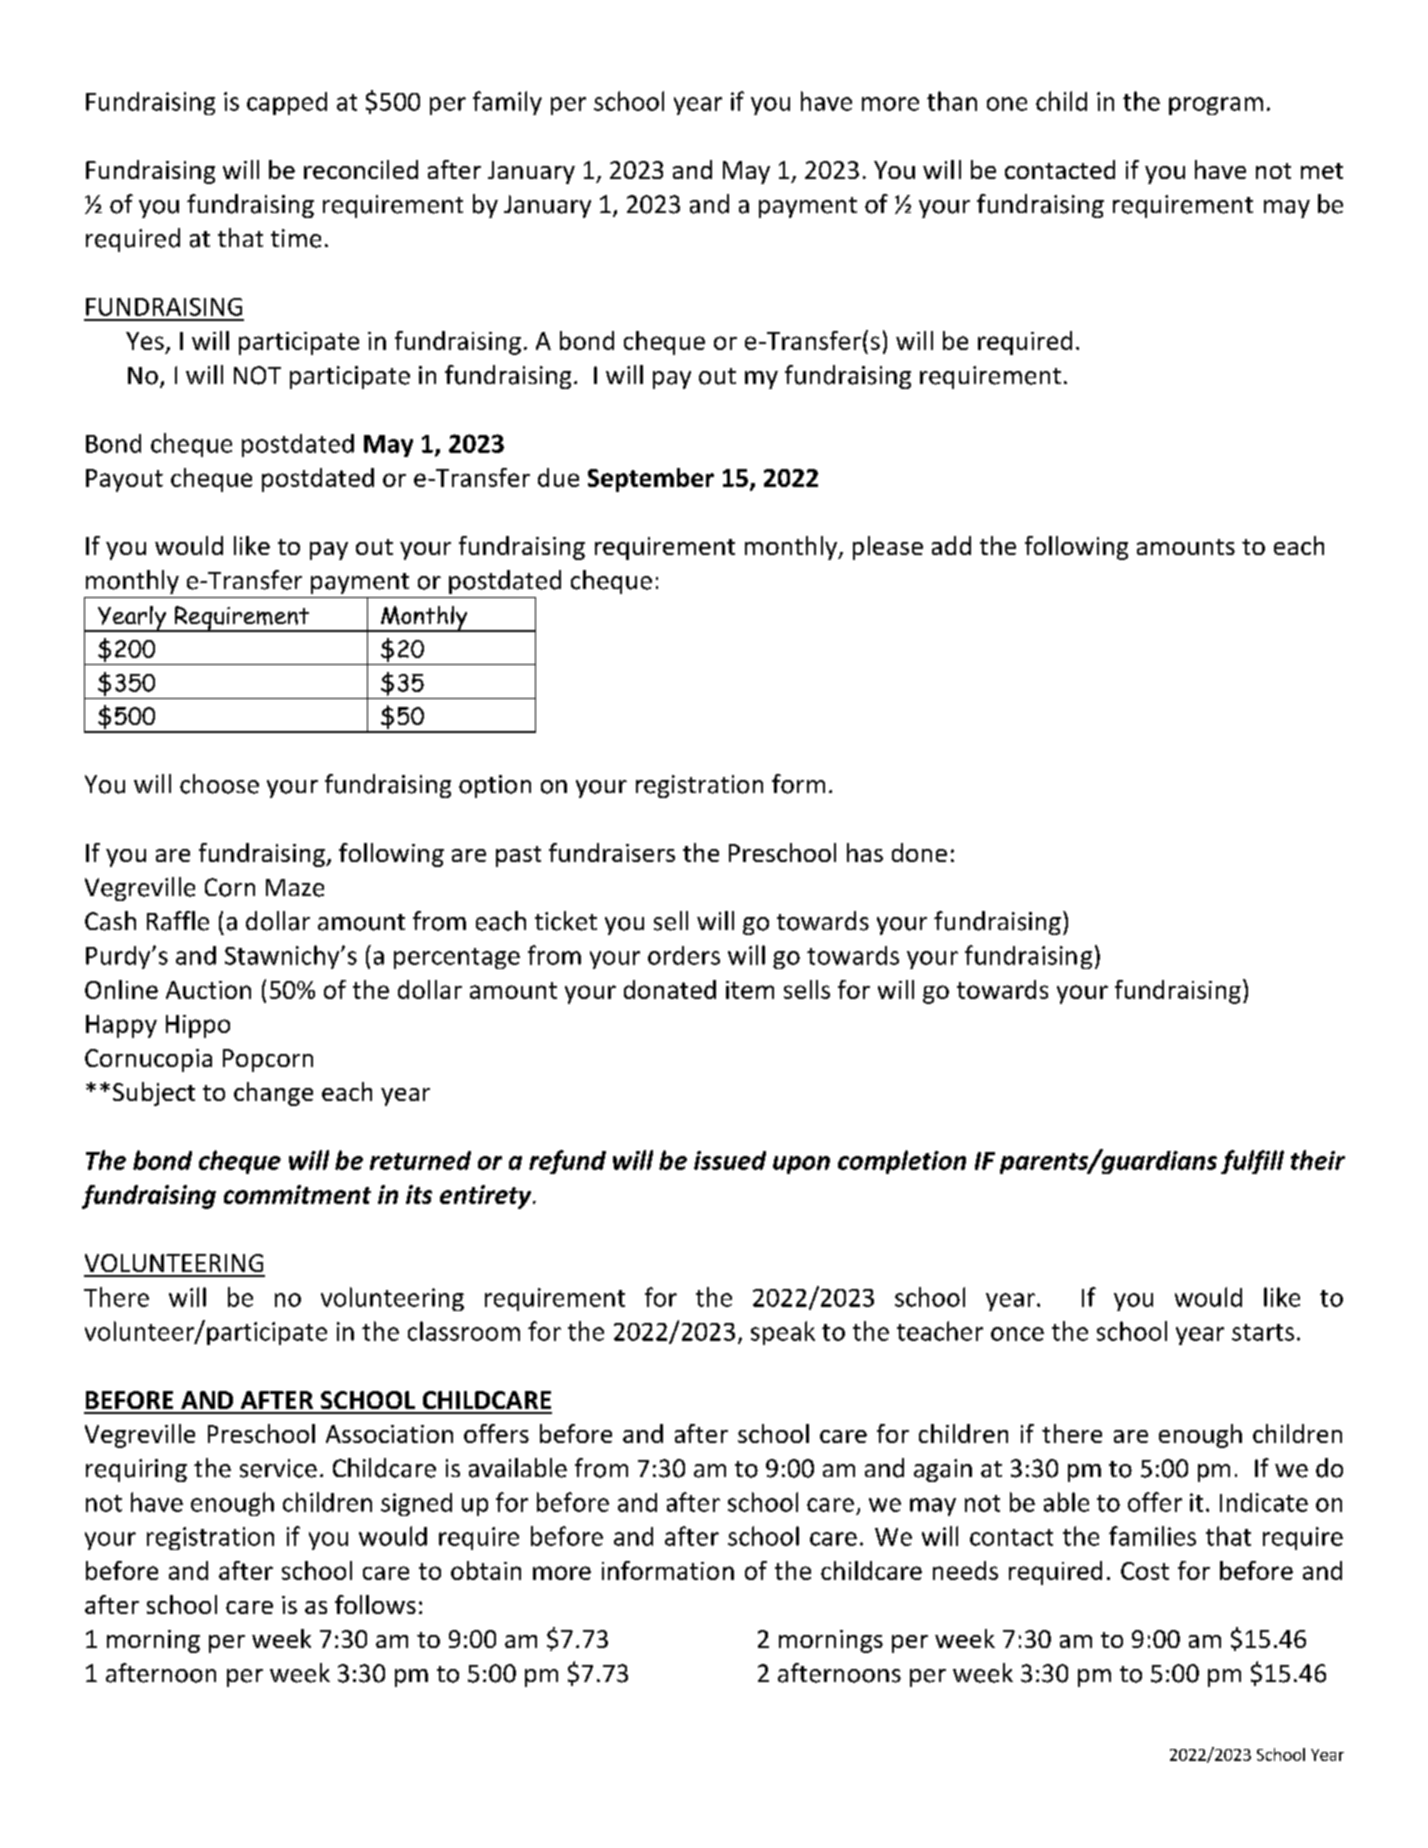 This image has height=1848, width=1428. Describe the element at coordinates (651, 480) in the image. I see `September` at that location.
